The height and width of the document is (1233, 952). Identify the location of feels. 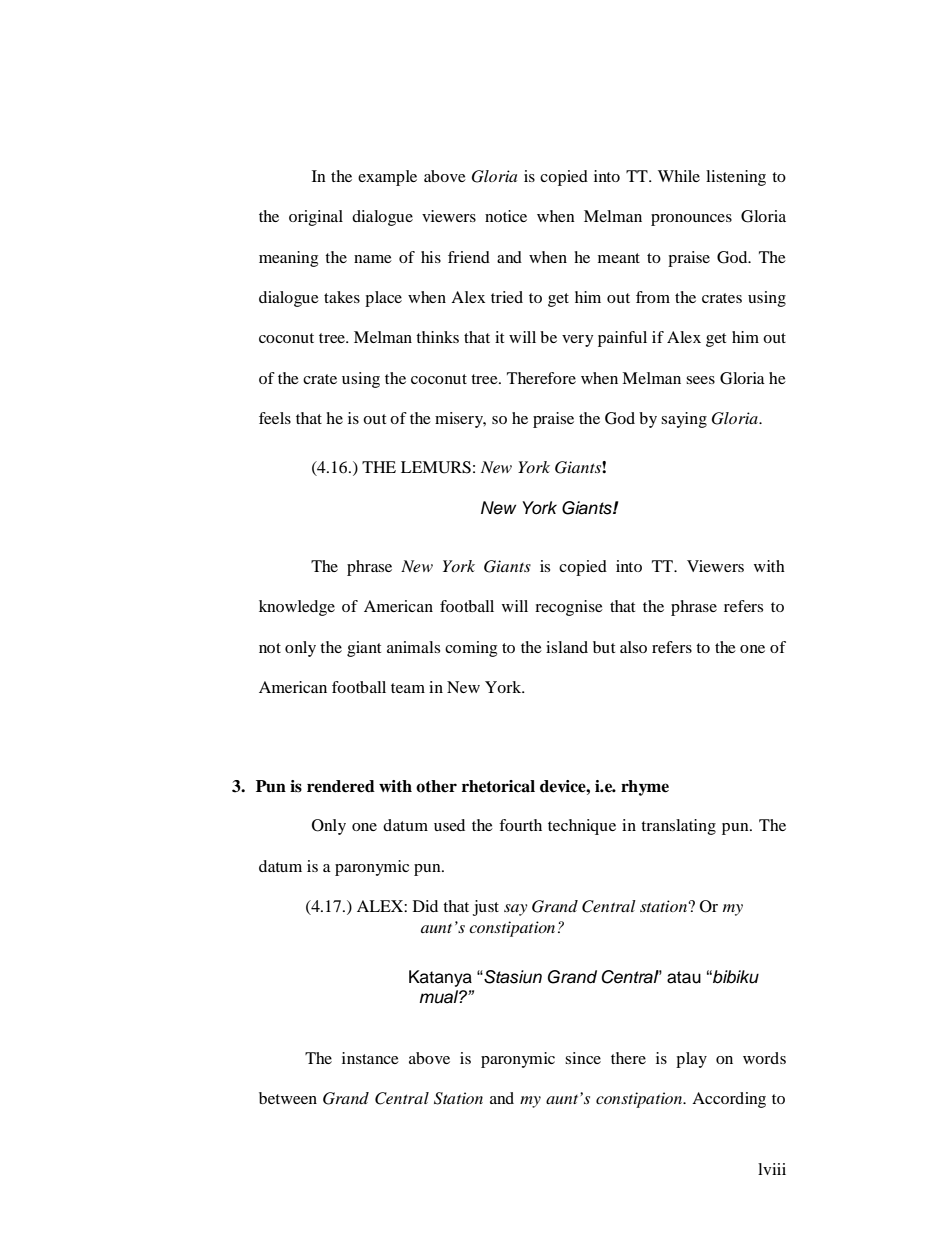
(275, 418).
